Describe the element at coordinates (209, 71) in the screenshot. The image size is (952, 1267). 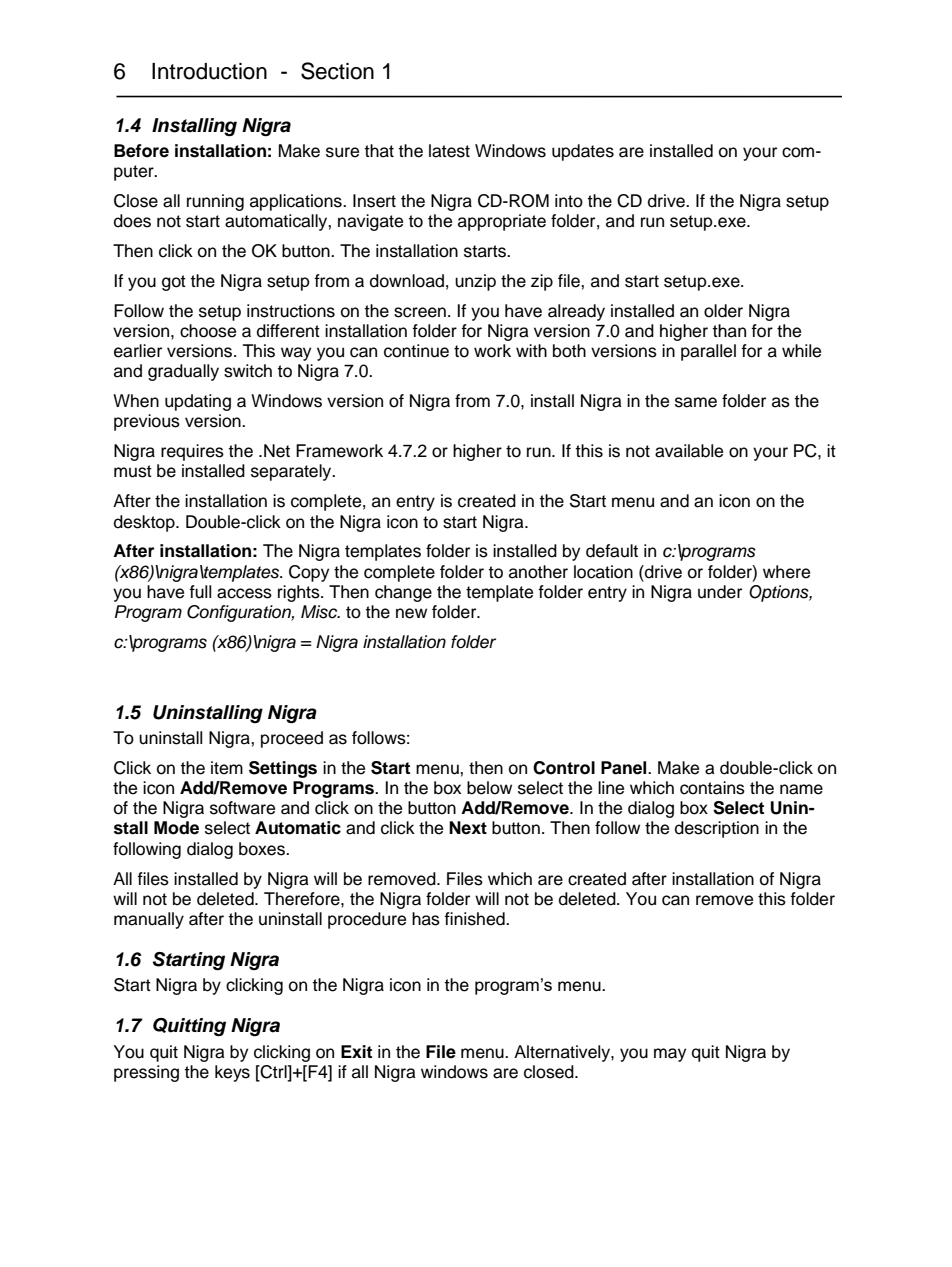
I see `Introduction` at that location.
